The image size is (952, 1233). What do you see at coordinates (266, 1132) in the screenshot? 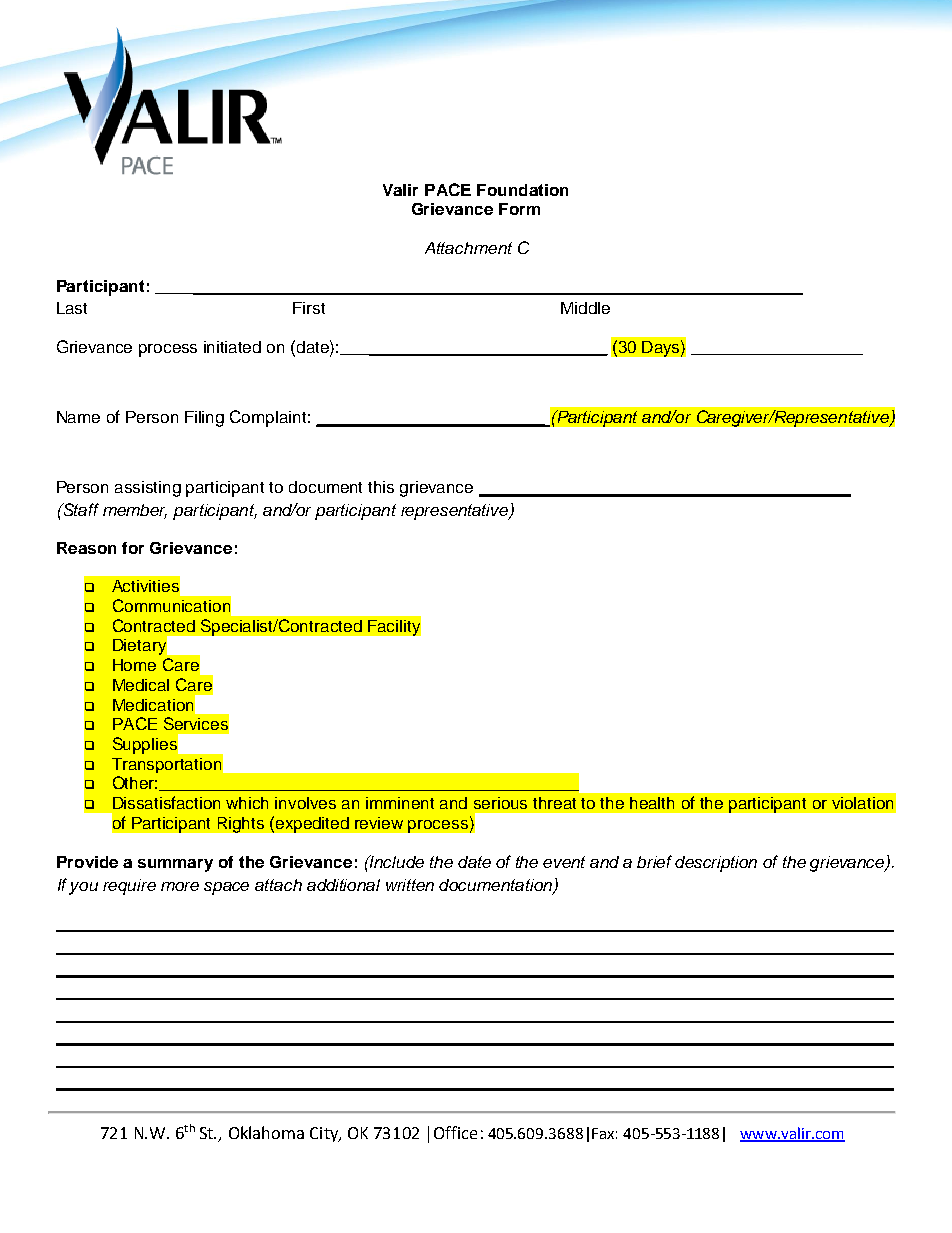
I see `Oklahoma` at bounding box center [266, 1132].
